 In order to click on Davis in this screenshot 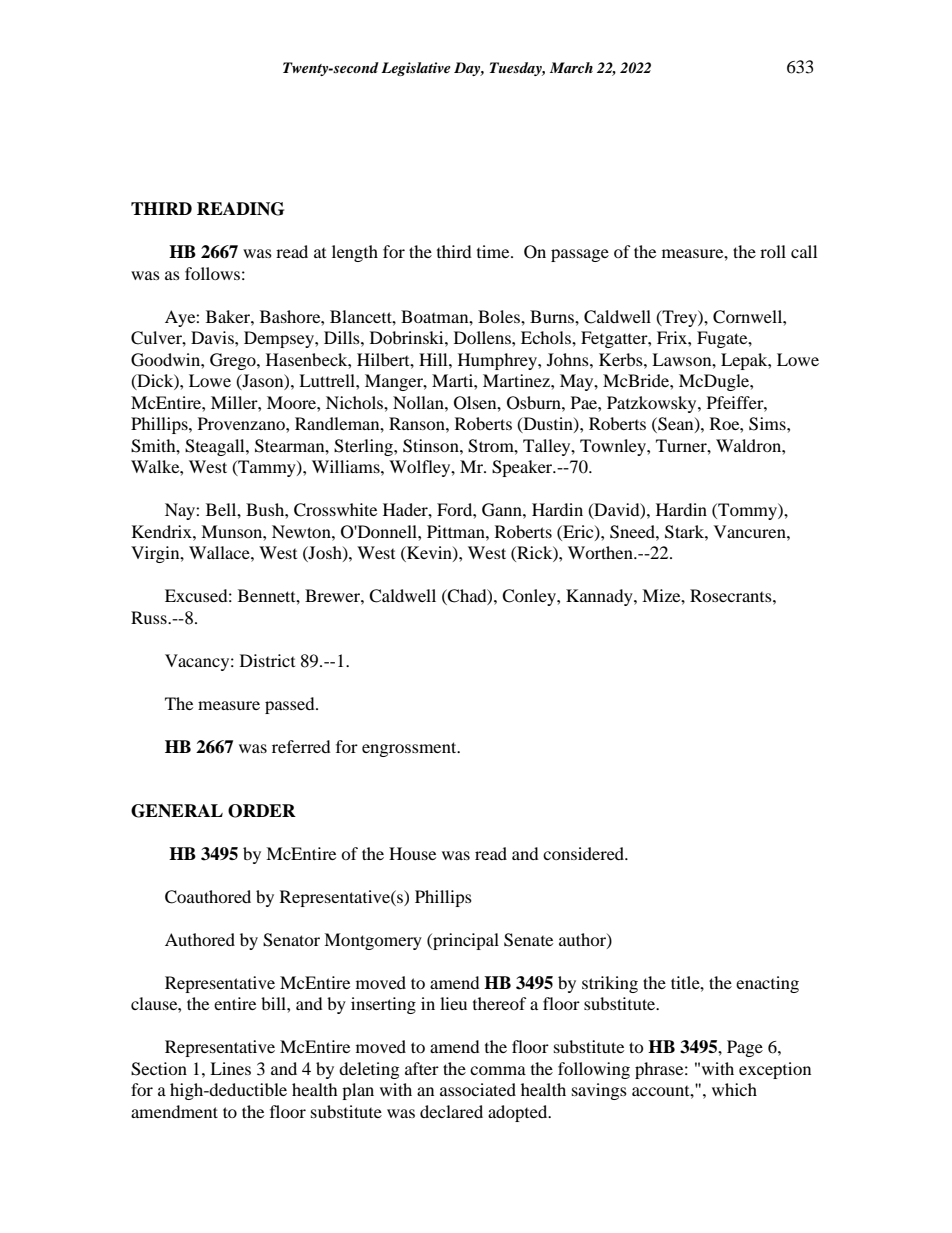, I will do `click(213, 337)`.
